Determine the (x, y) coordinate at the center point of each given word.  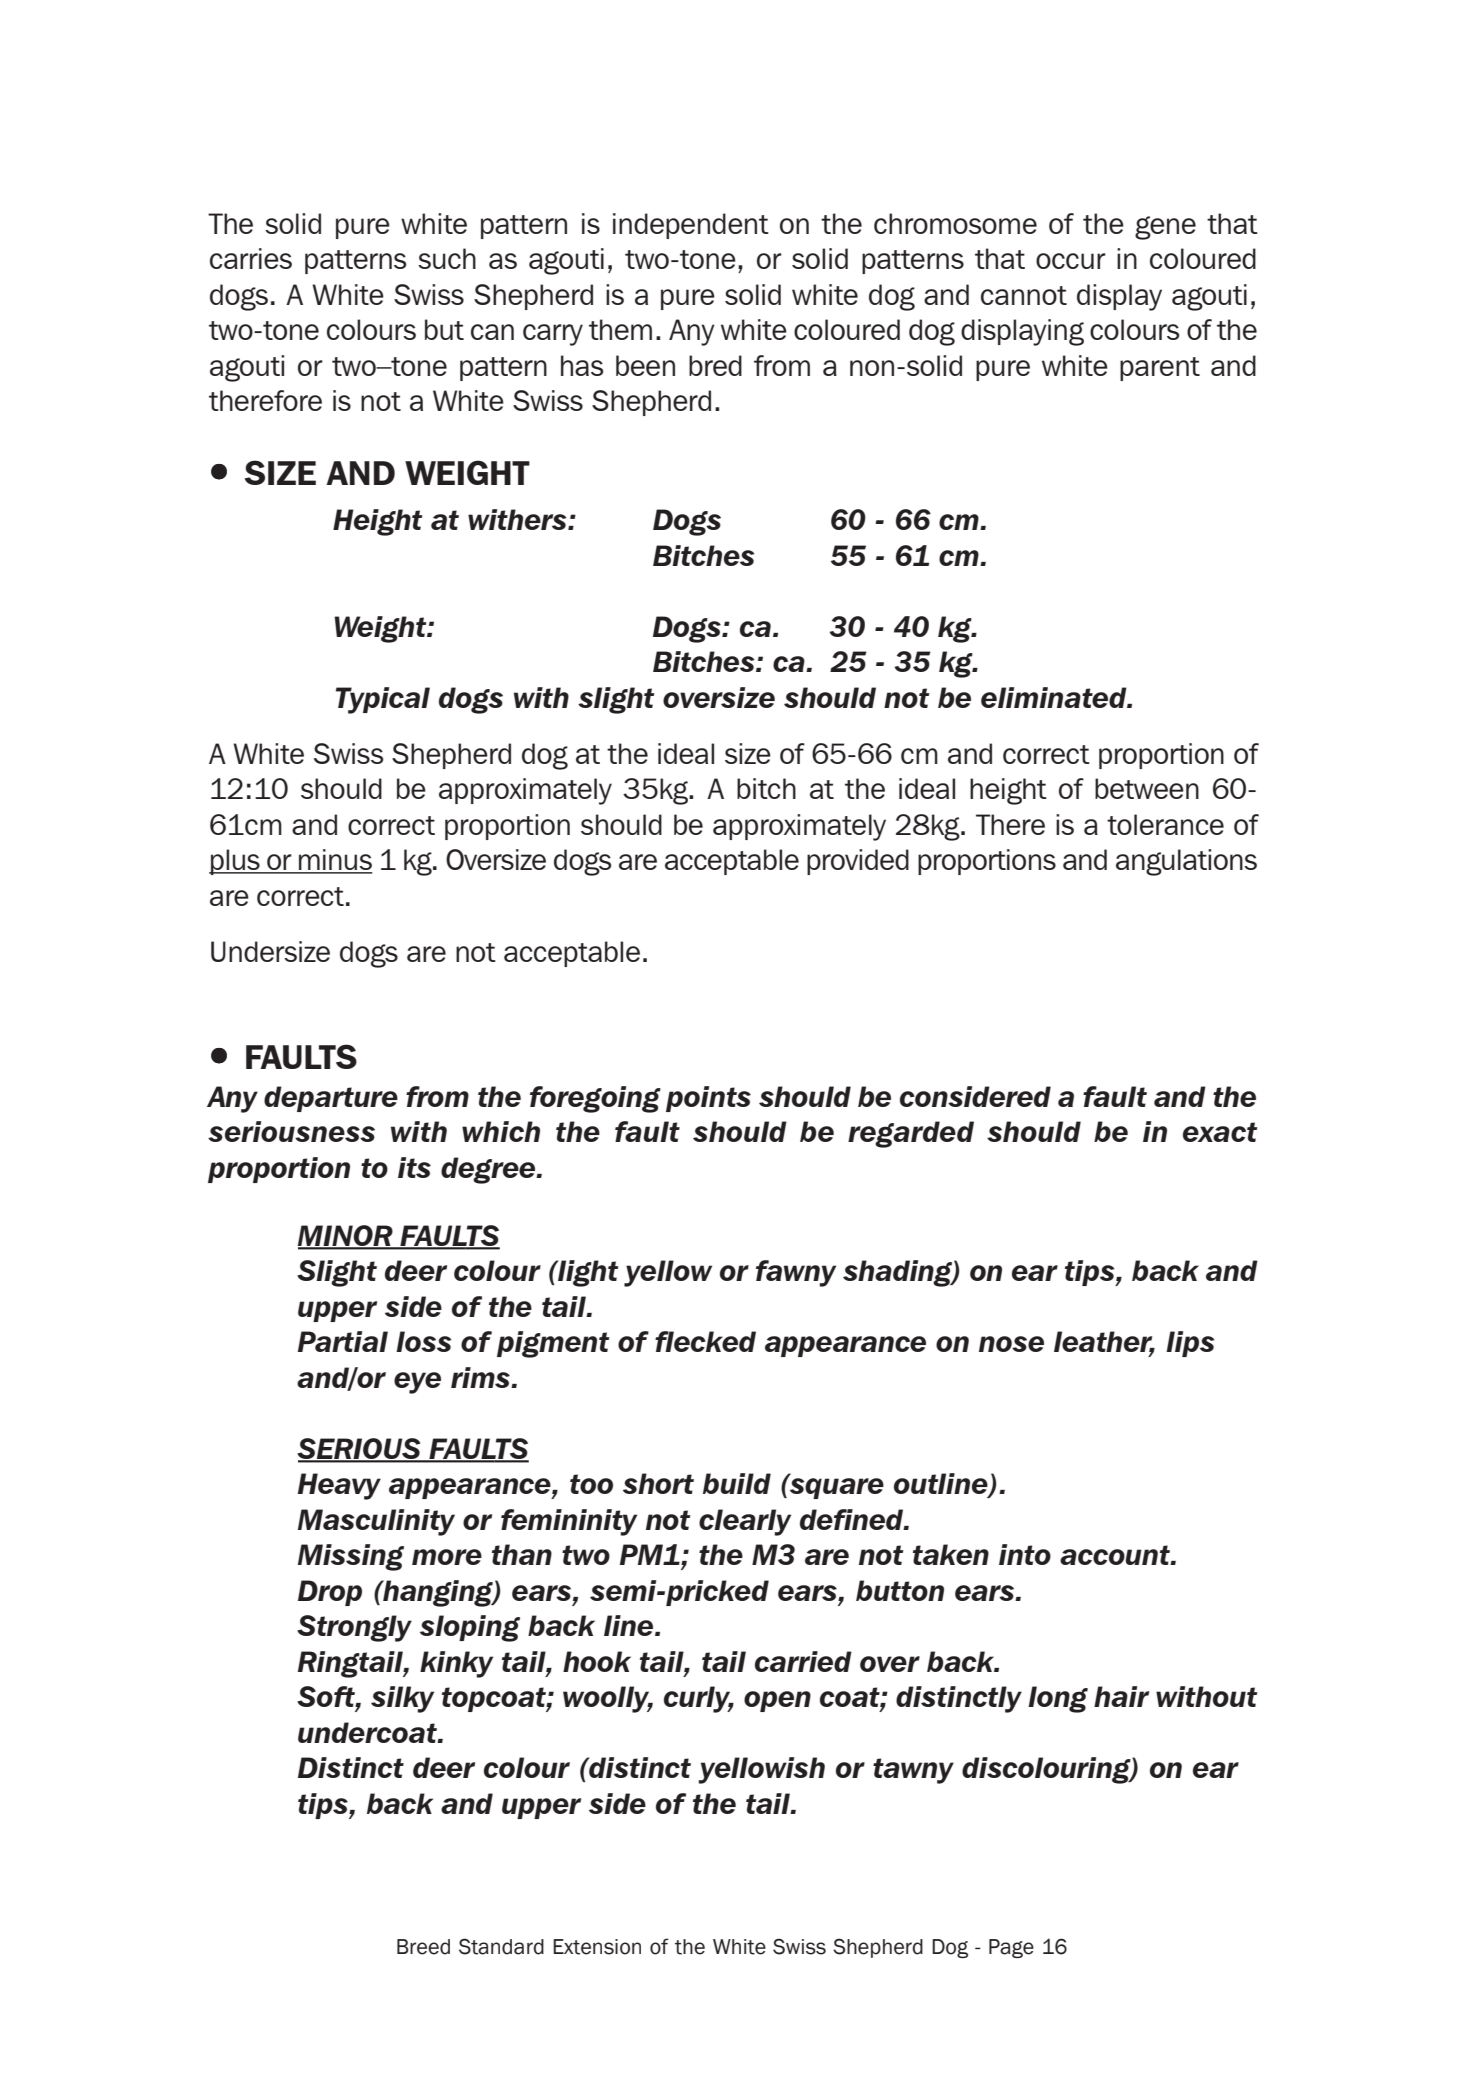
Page (1011, 1948)
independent (691, 226)
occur (1071, 261)
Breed (423, 1947)
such (447, 258)
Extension (597, 1947)
